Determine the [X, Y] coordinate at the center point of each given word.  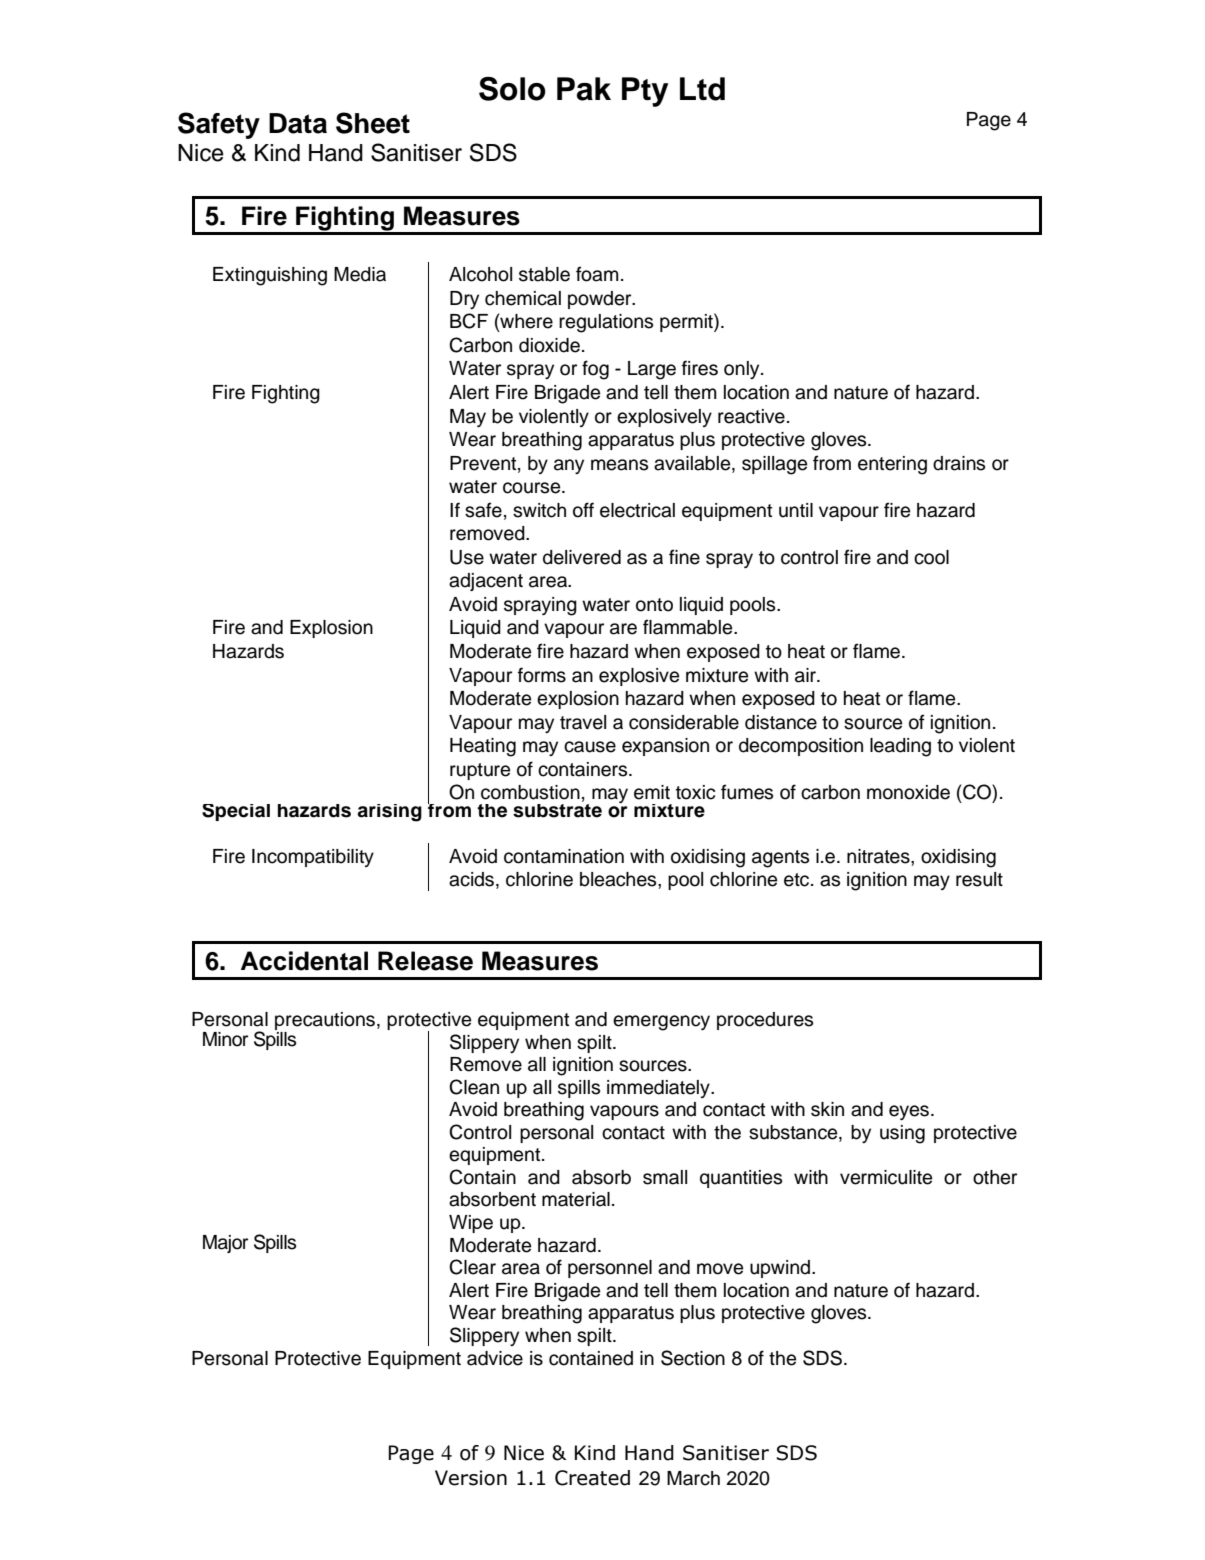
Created [592, 1478]
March [693, 1478]
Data [298, 123]
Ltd [702, 89]
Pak [584, 89]
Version [471, 1478]
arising [390, 813]
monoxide [908, 792]
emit [652, 792]
